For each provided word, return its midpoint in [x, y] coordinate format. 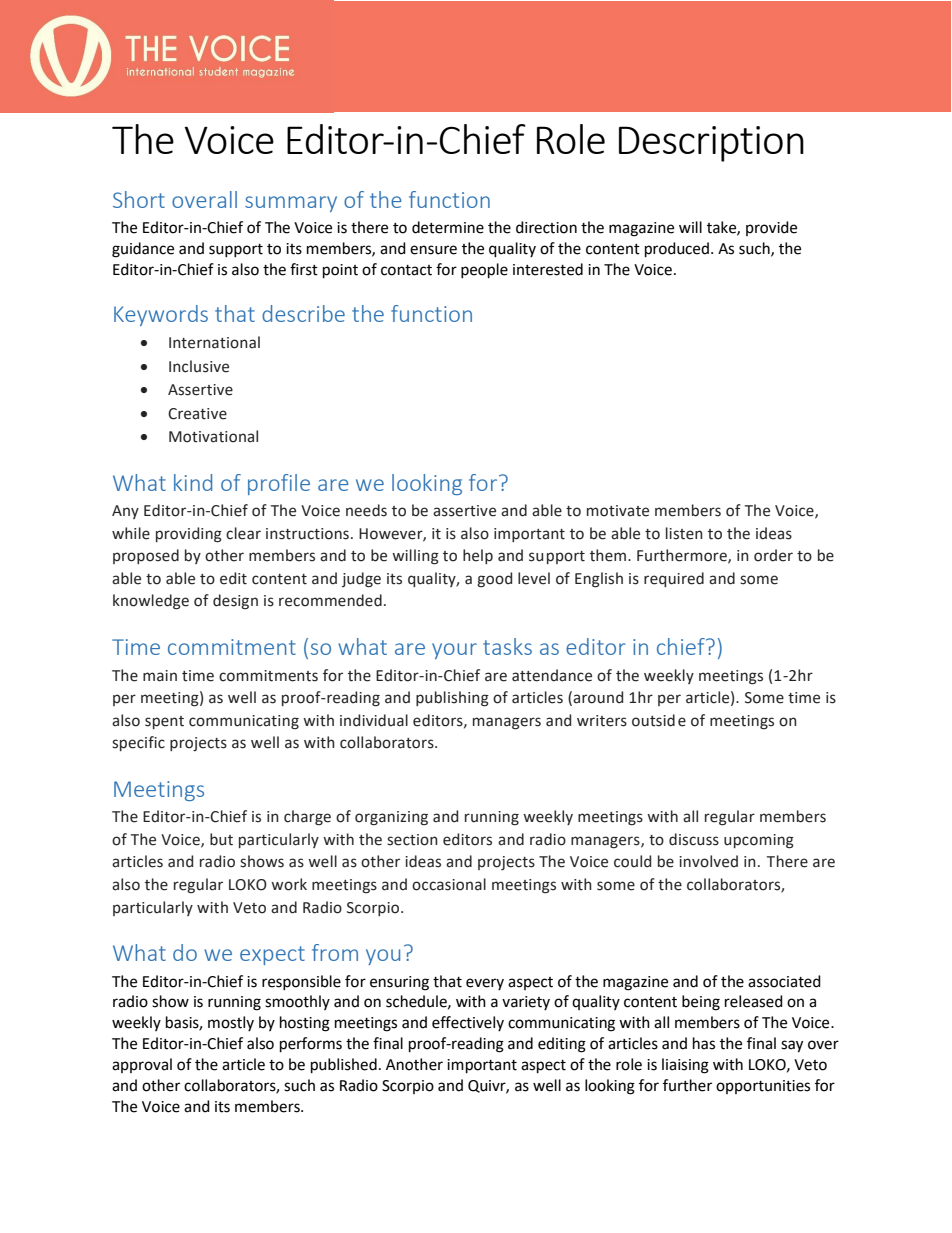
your [454, 651]
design [235, 602]
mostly [231, 1023]
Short [139, 199]
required [674, 579]
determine [448, 227]
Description [711, 144]
